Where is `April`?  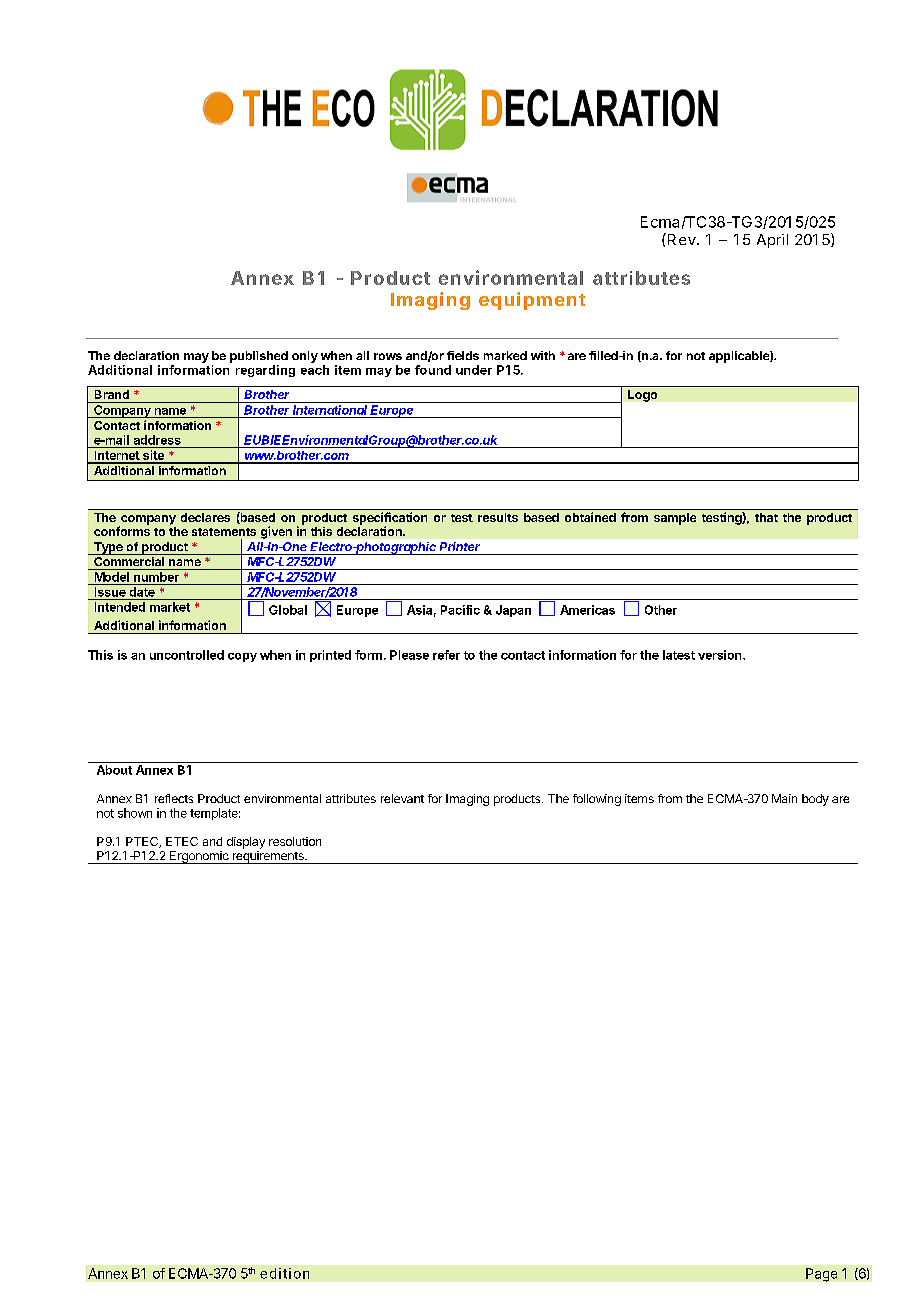 April is located at coordinates (772, 241).
